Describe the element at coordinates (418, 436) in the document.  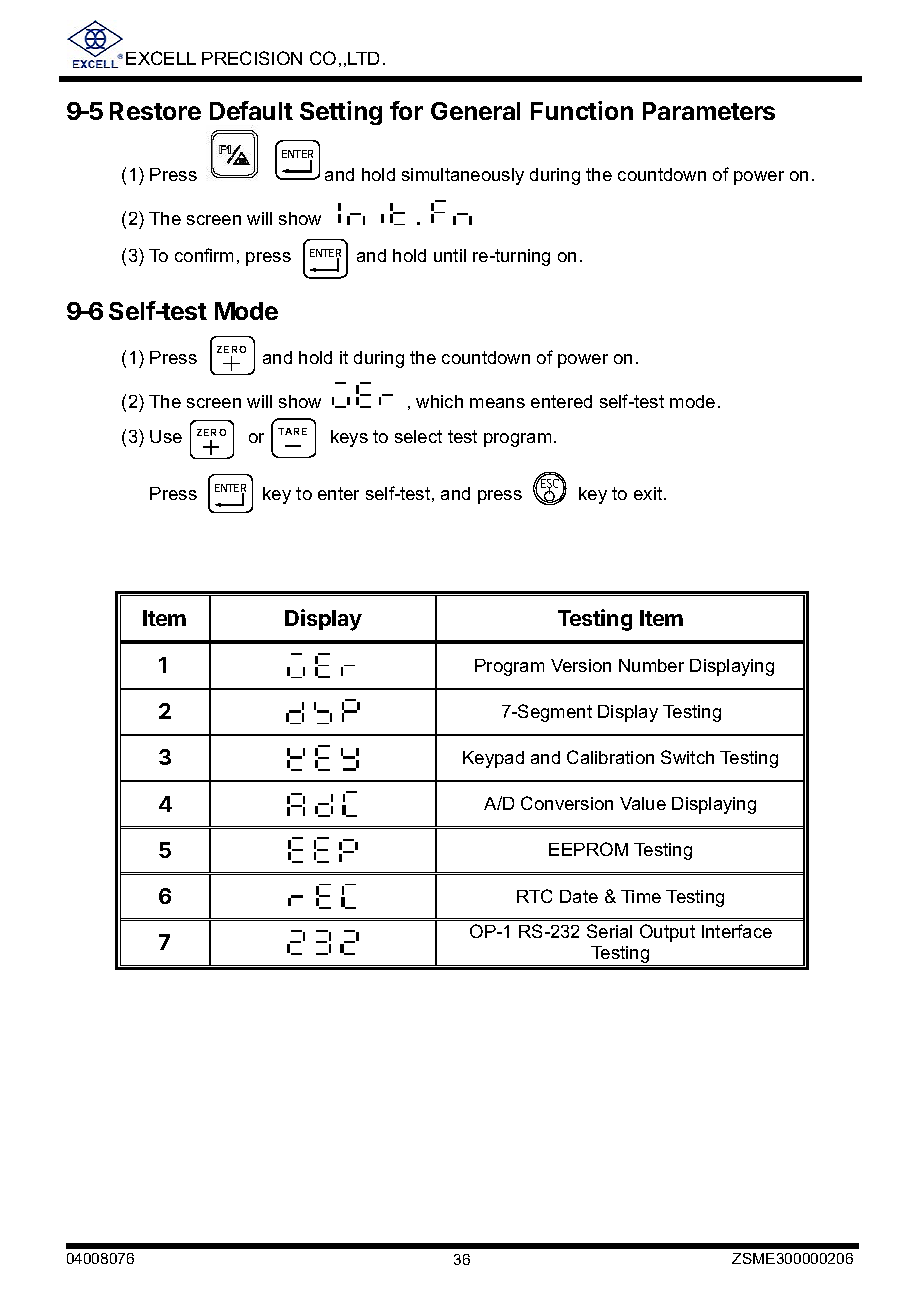
I see `select` at that location.
